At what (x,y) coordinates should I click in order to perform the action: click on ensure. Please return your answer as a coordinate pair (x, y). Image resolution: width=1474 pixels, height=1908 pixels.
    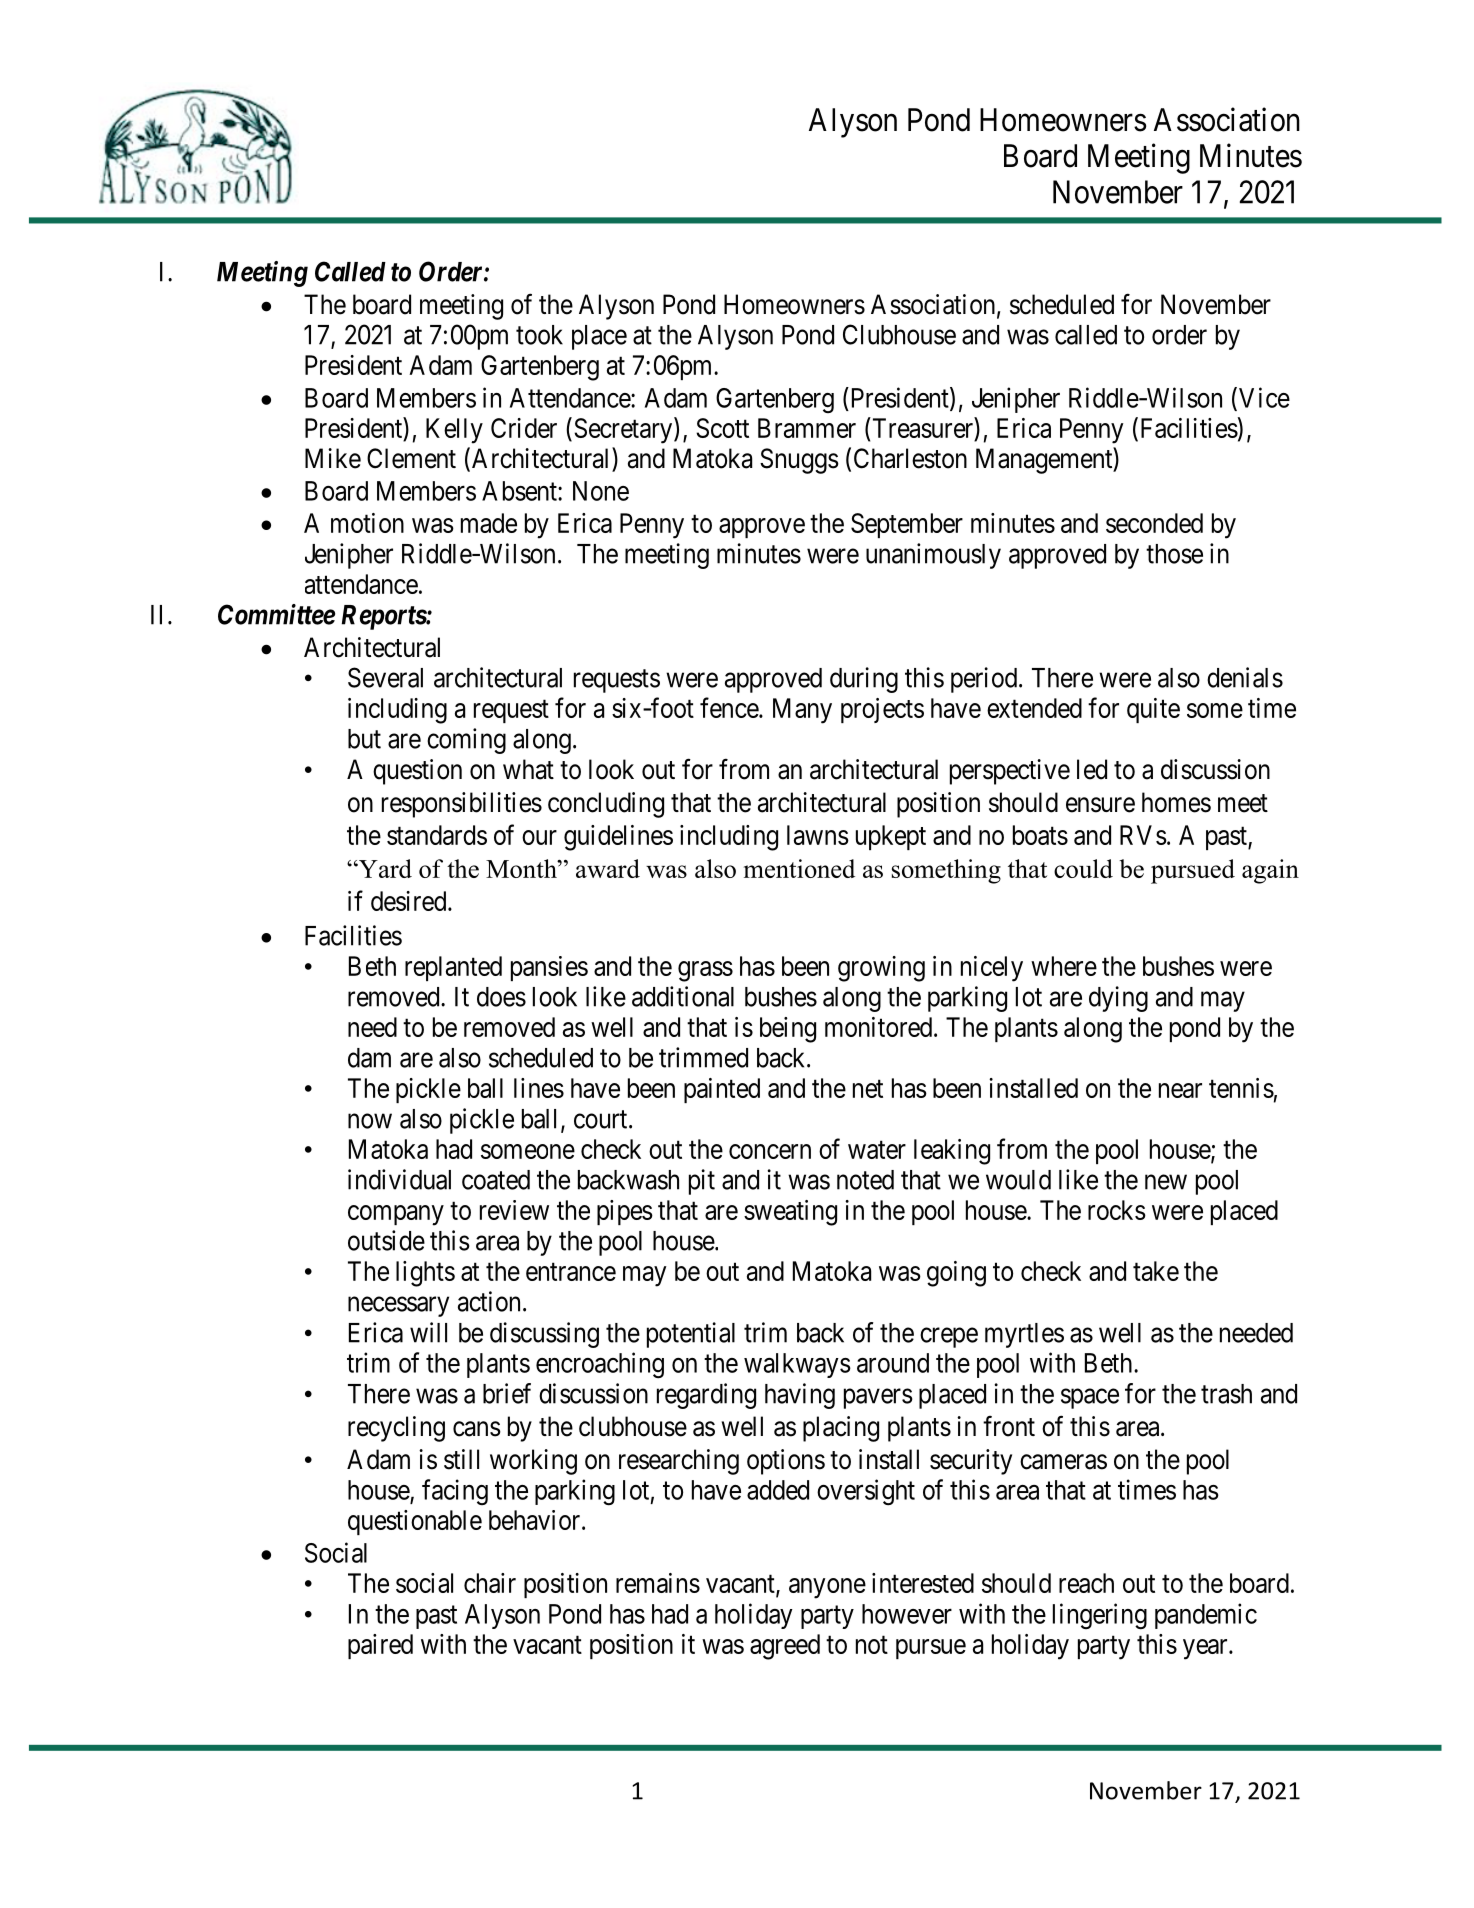
    Looking at the image, I should click on (1100, 805).
